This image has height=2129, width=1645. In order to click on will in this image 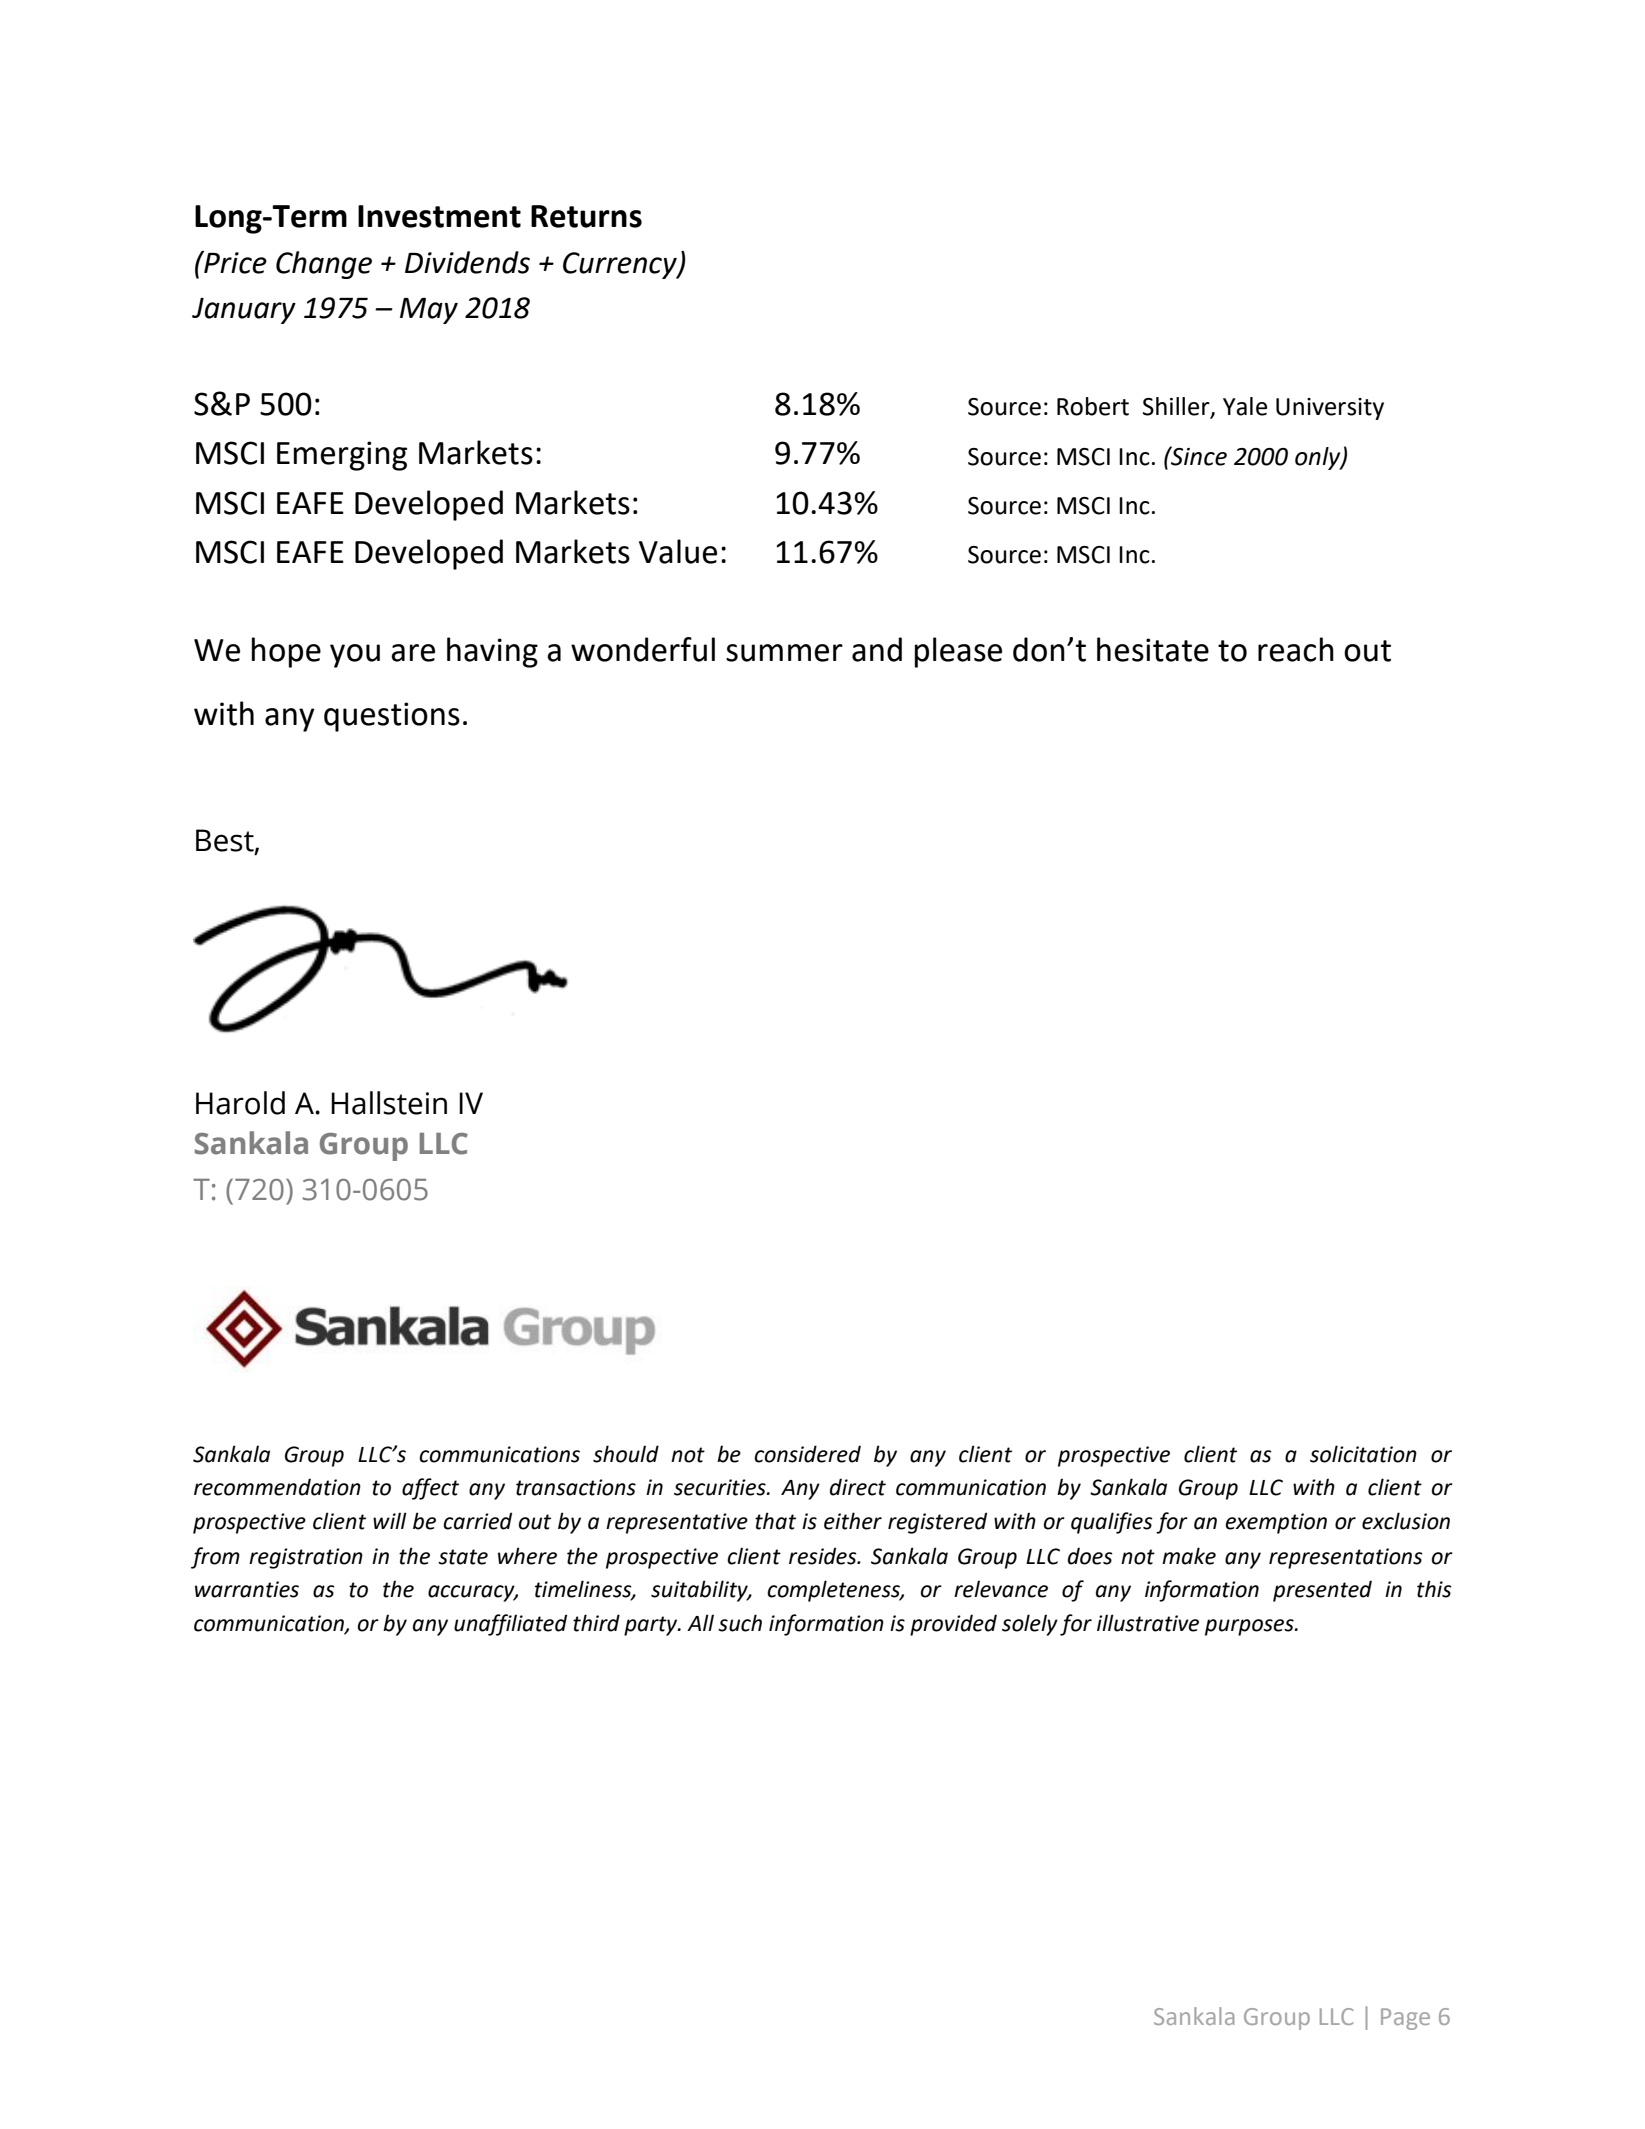, I will do `click(390, 1520)`.
